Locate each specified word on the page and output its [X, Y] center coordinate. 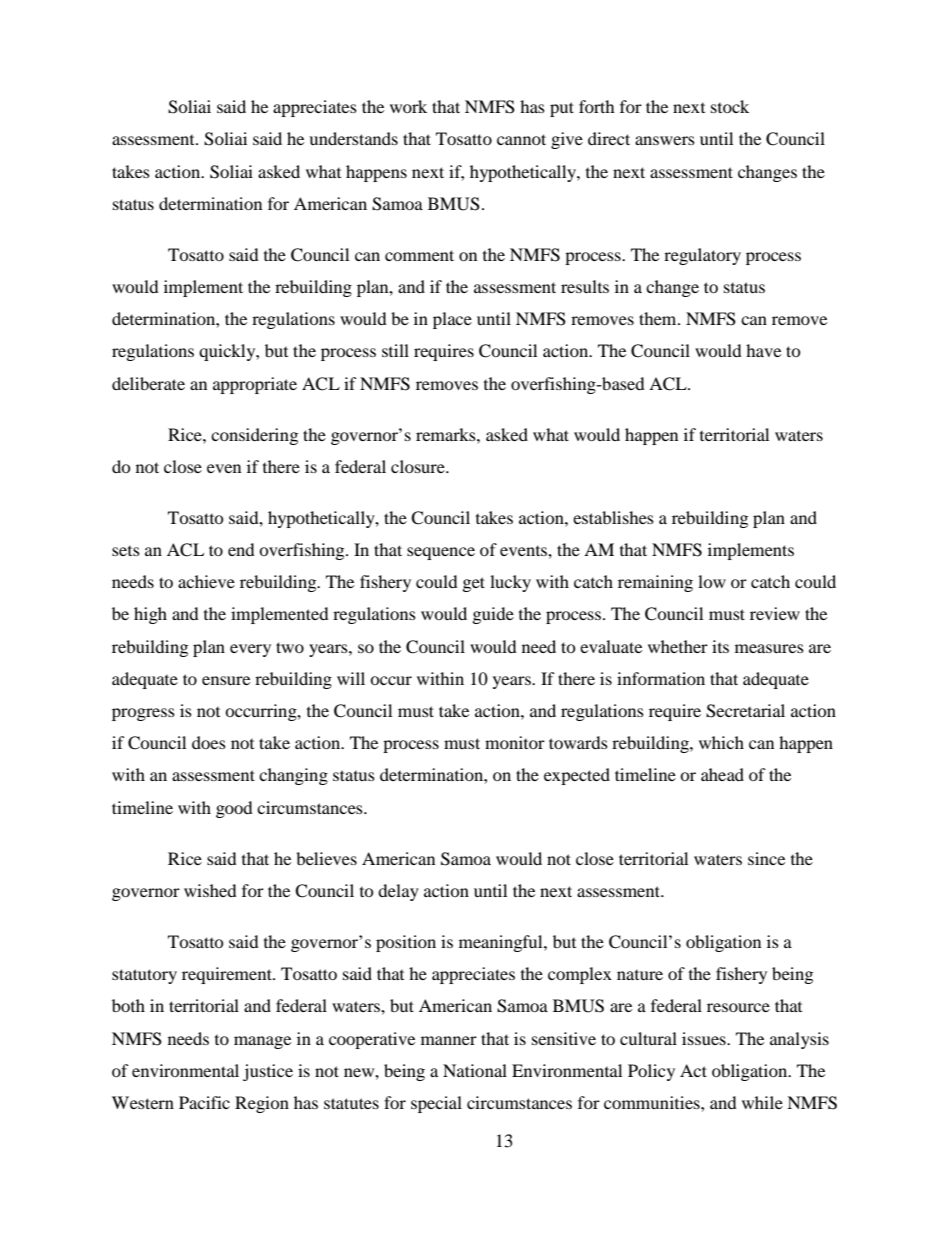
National [475, 1070]
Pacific [204, 1102]
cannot [521, 139]
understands [353, 138]
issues [705, 1038]
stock [730, 106]
